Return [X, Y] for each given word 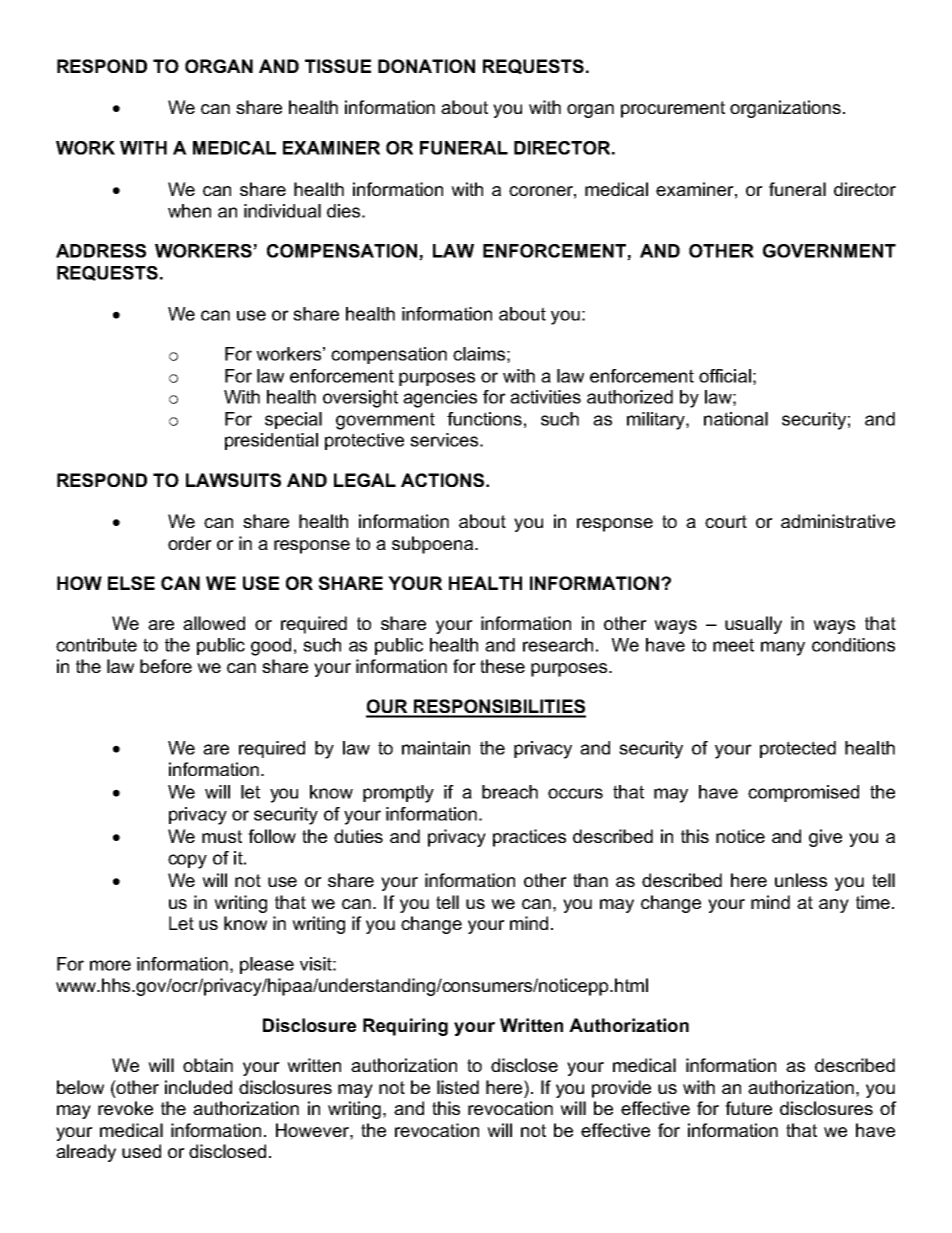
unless [801, 880]
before [166, 666]
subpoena [434, 545]
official [725, 376]
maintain [436, 748]
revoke [125, 1108]
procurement [673, 109]
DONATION [426, 66]
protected [798, 749]
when [189, 211]
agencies [440, 399]
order [190, 543]
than [590, 880]
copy [187, 861]
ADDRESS [101, 251]
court [726, 521]
